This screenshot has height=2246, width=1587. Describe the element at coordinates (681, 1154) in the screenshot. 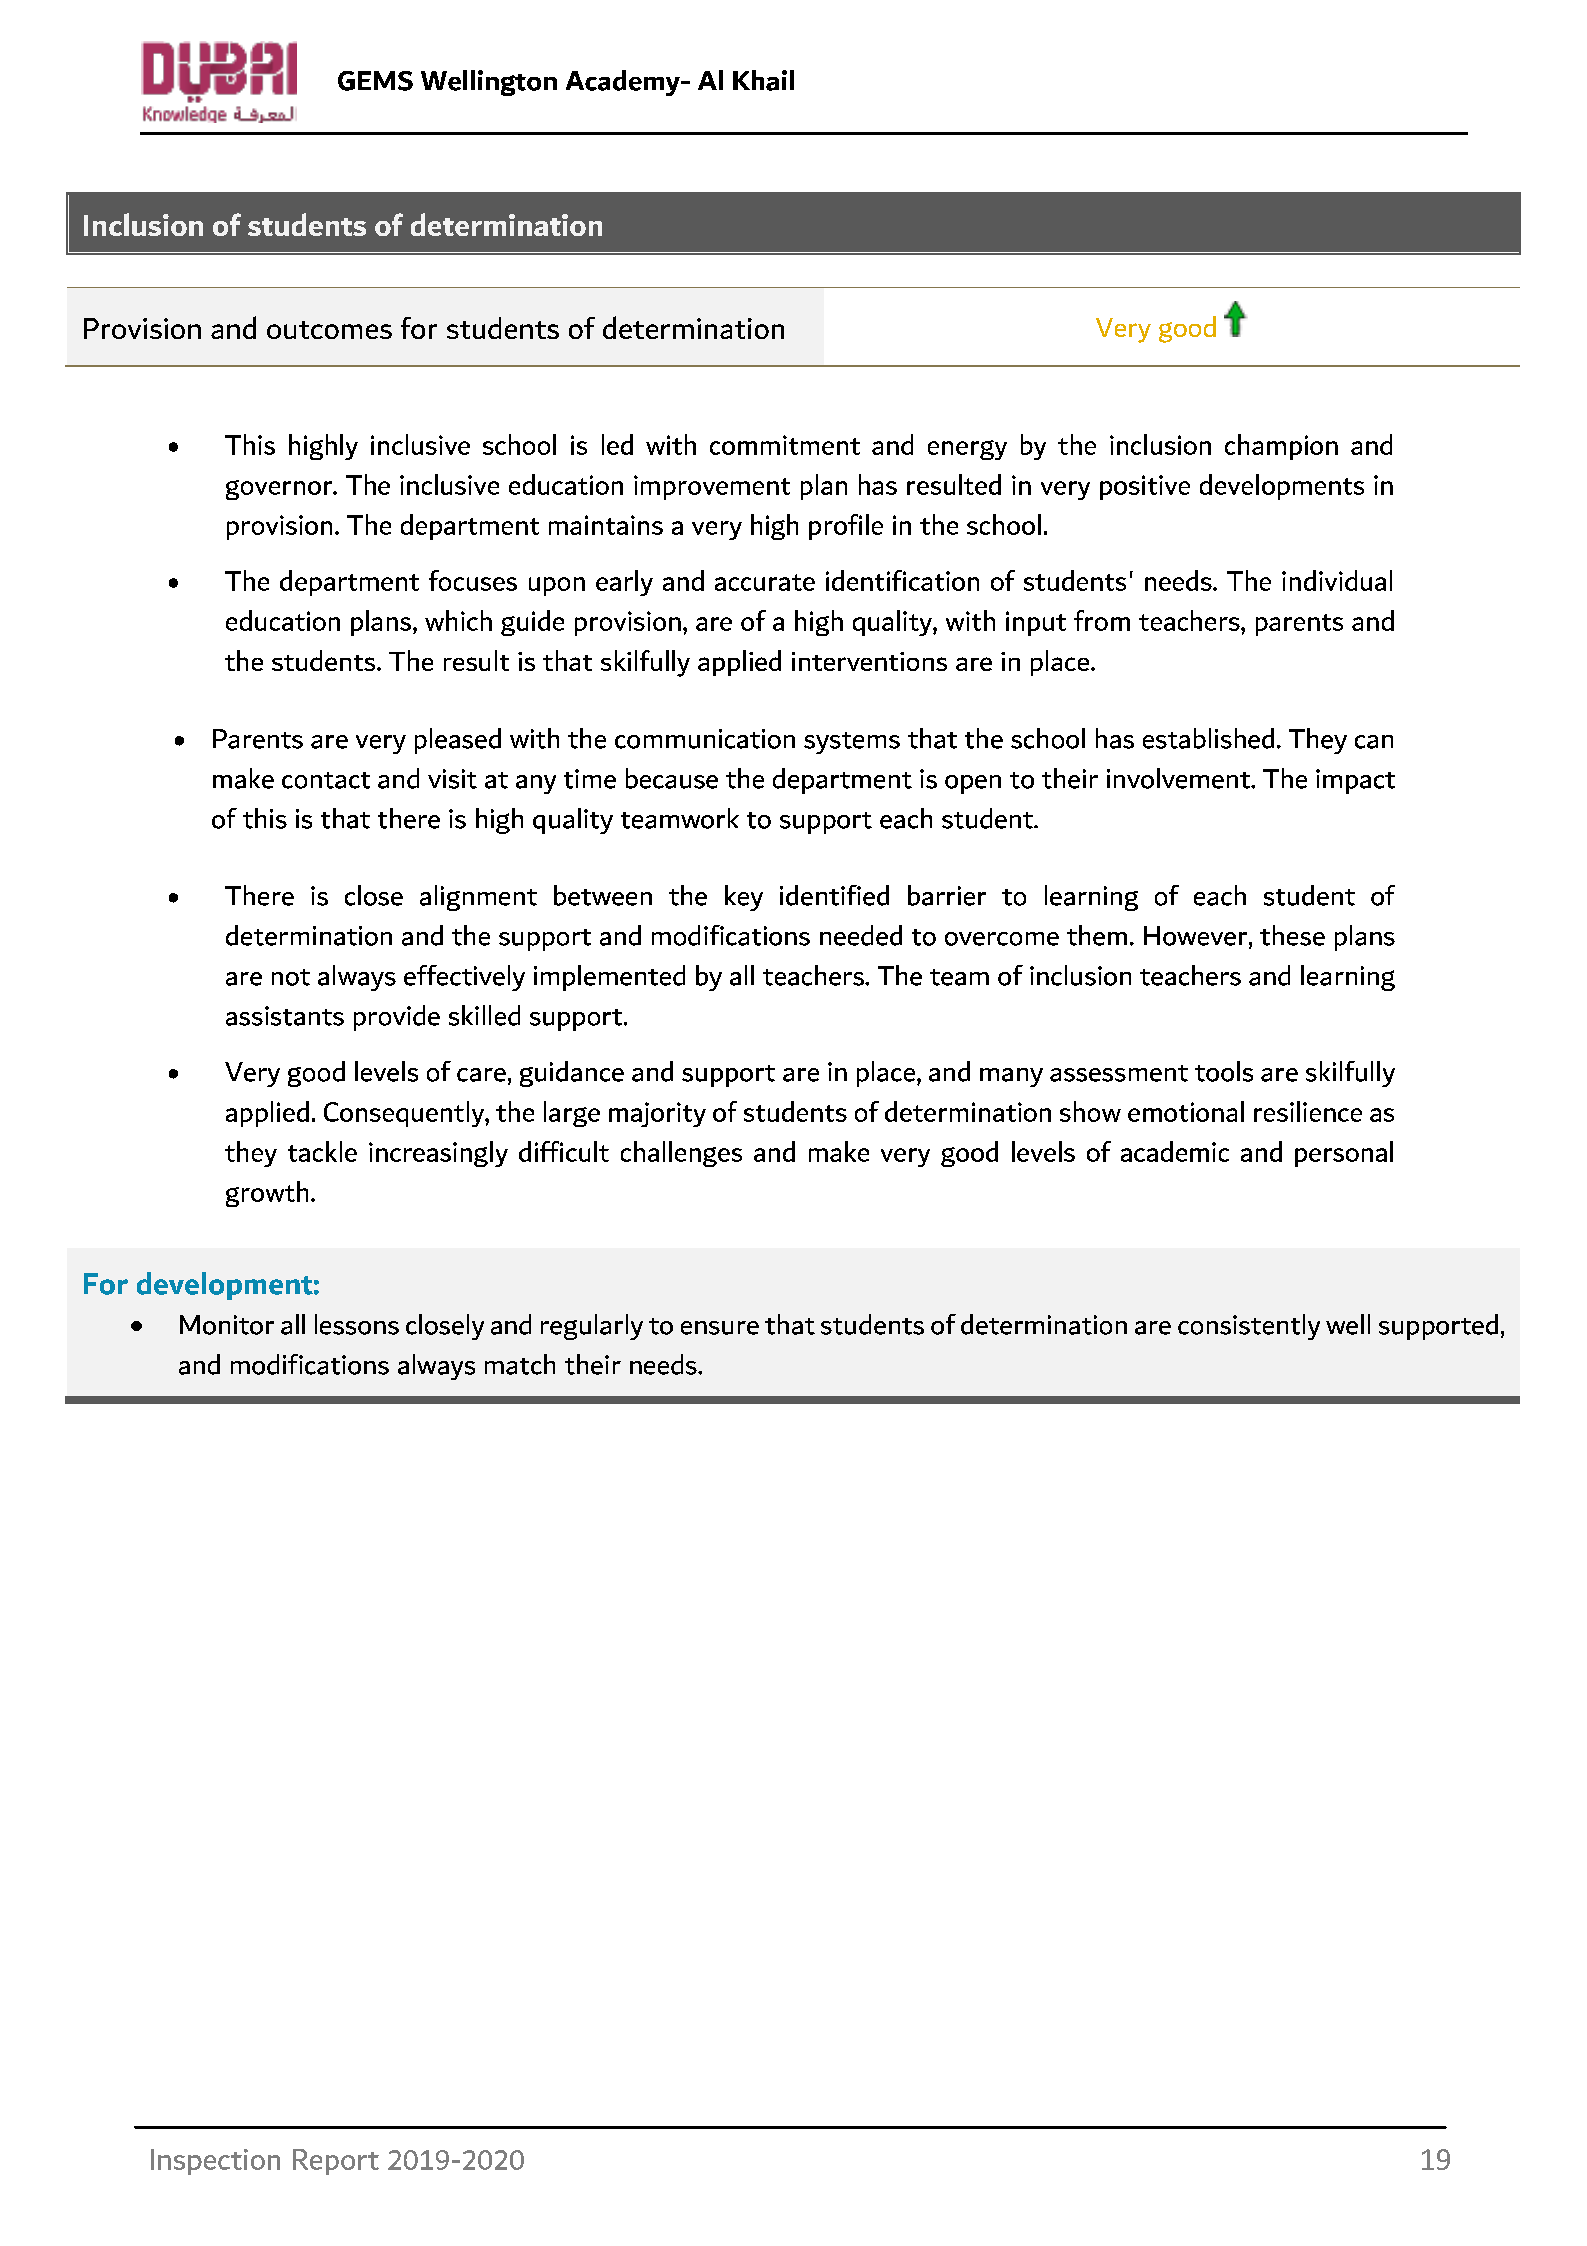

I see `challenges` at that location.
